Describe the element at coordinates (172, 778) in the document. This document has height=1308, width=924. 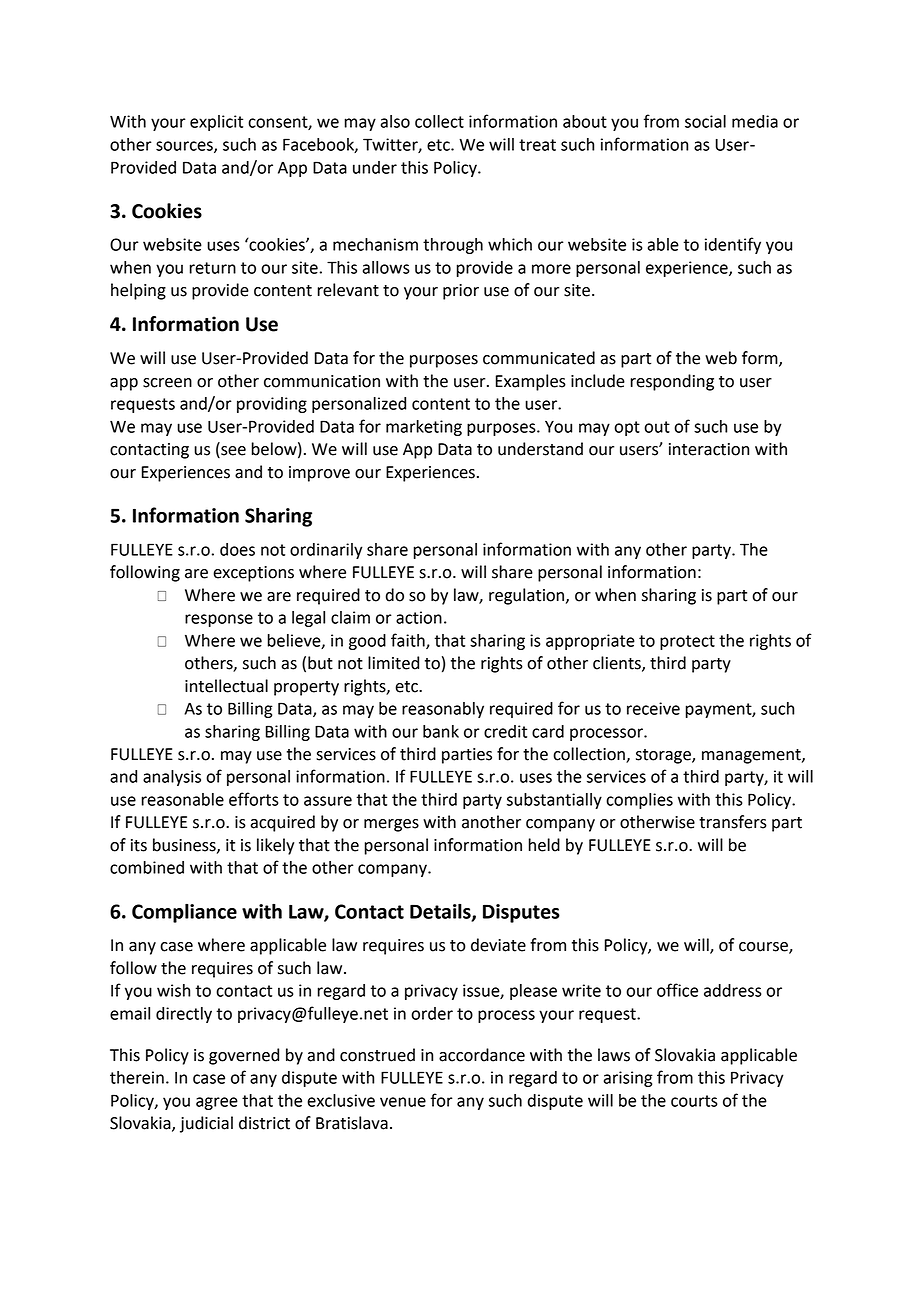
I see `analysis` at that location.
